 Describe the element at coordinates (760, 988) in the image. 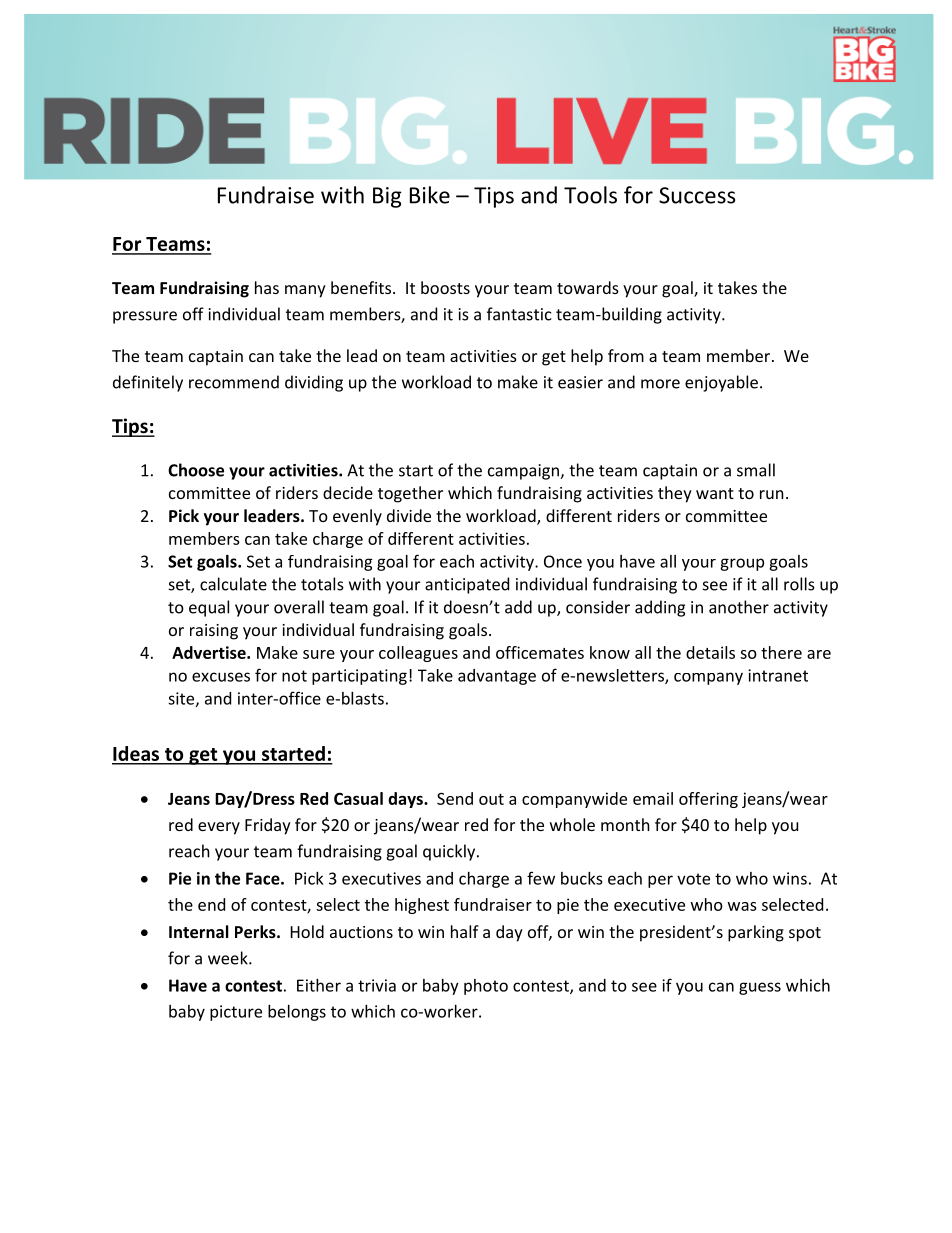

I see `guess` at that location.
